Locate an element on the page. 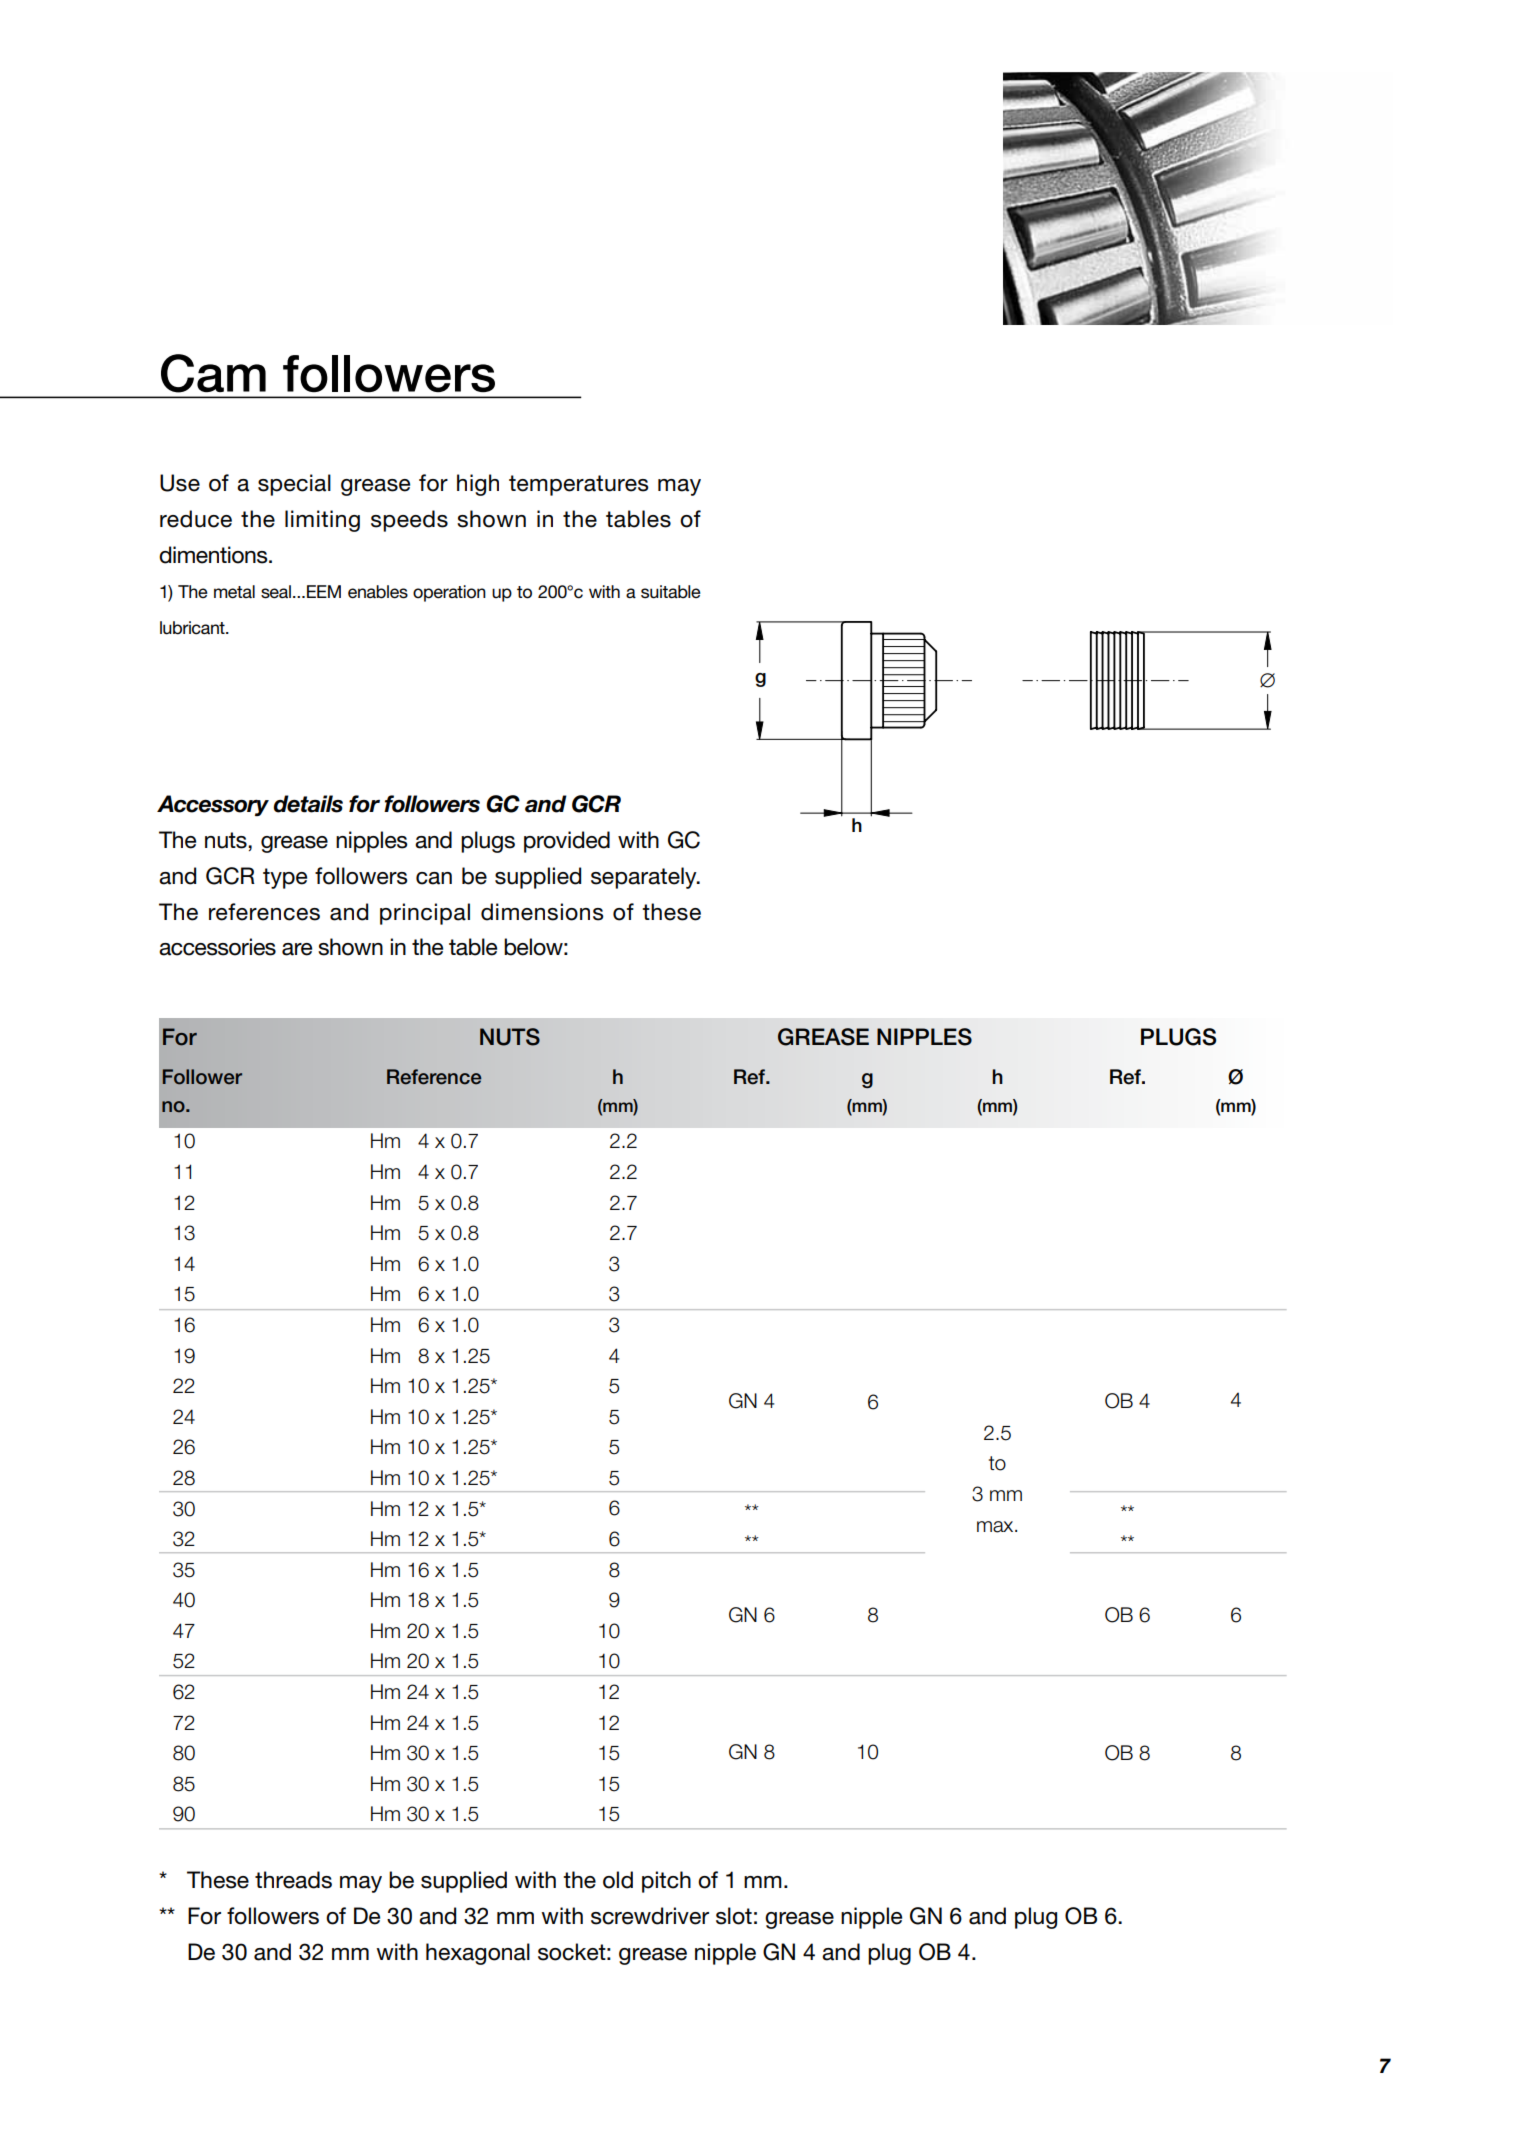  separately is located at coordinates (645, 878).
